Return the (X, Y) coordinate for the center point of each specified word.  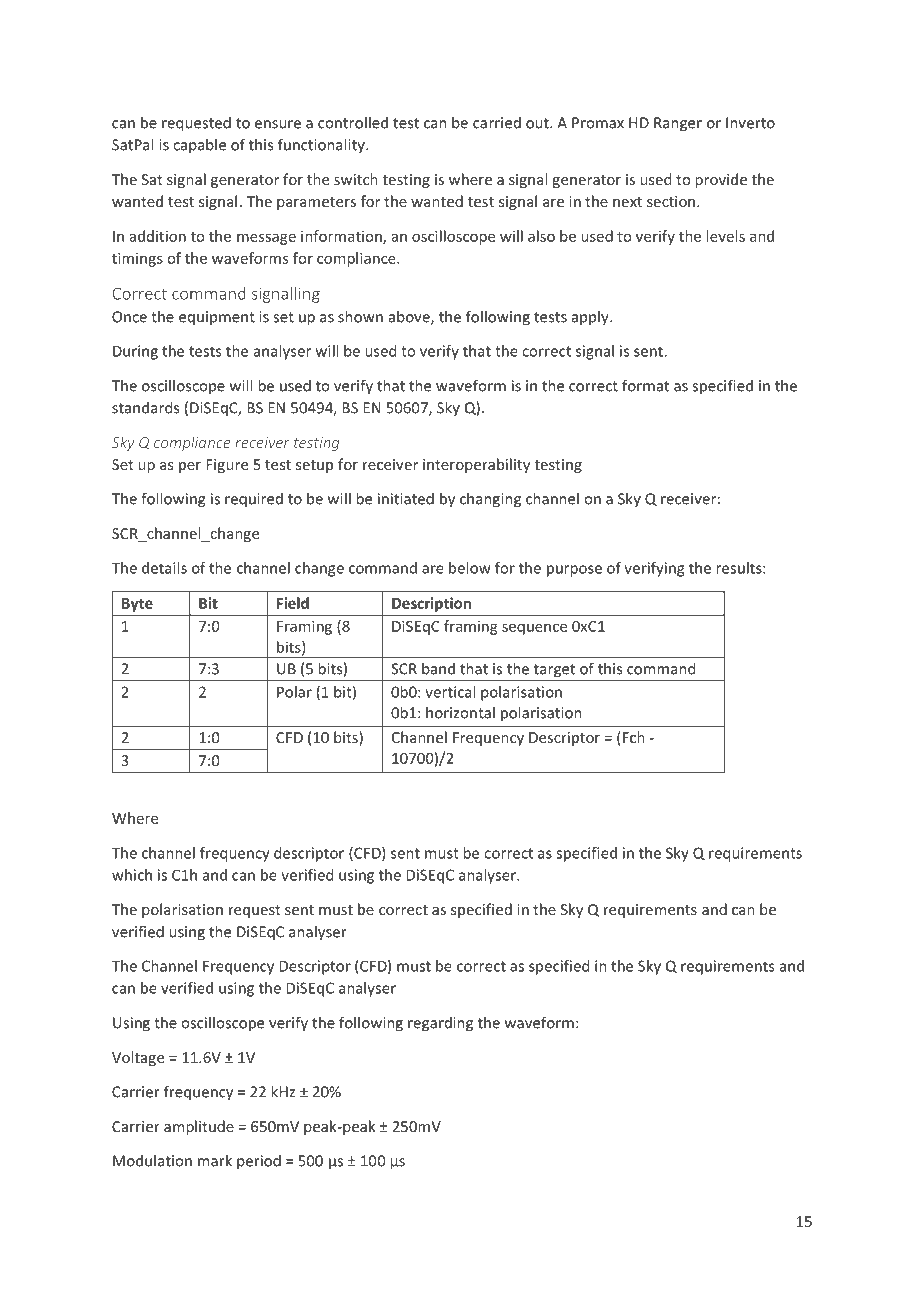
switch (356, 179)
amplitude (199, 1127)
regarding (440, 1024)
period (259, 1162)
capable (199, 146)
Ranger (678, 124)
